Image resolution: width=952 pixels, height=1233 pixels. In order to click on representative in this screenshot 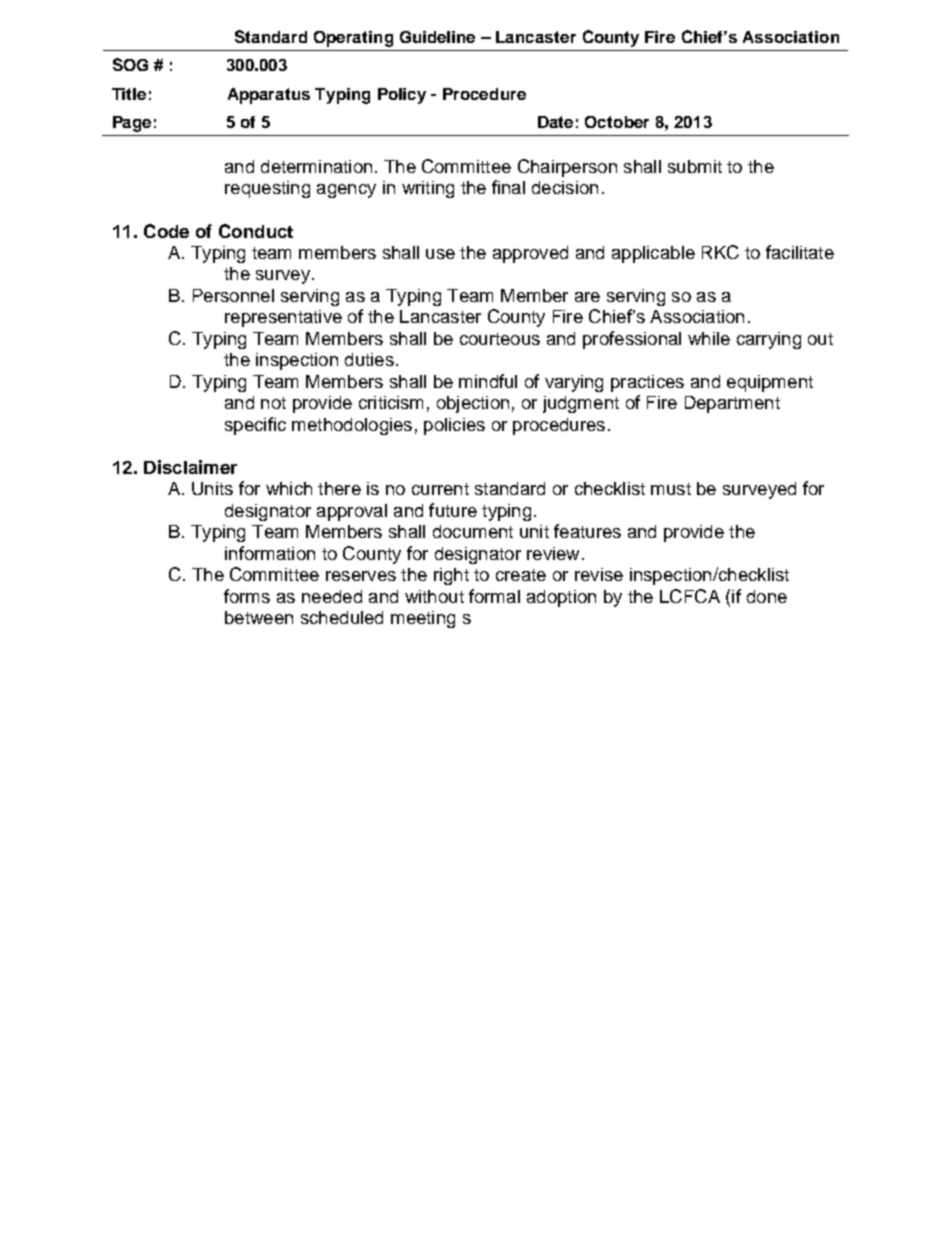, I will do `click(283, 318)`.
